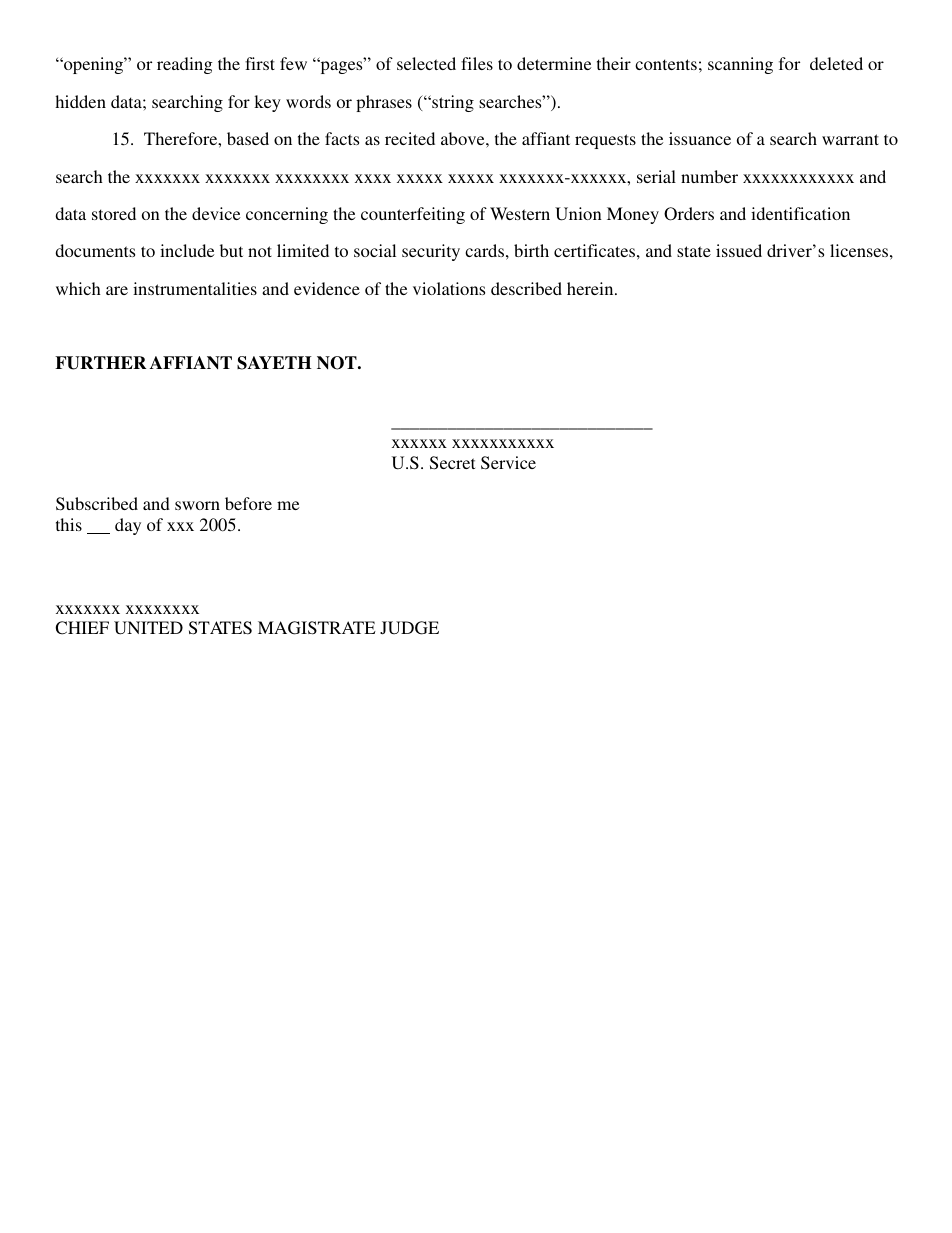 The width and height of the image is (952, 1233). What do you see at coordinates (409, 628) in the image?
I see `JUDGE` at bounding box center [409, 628].
